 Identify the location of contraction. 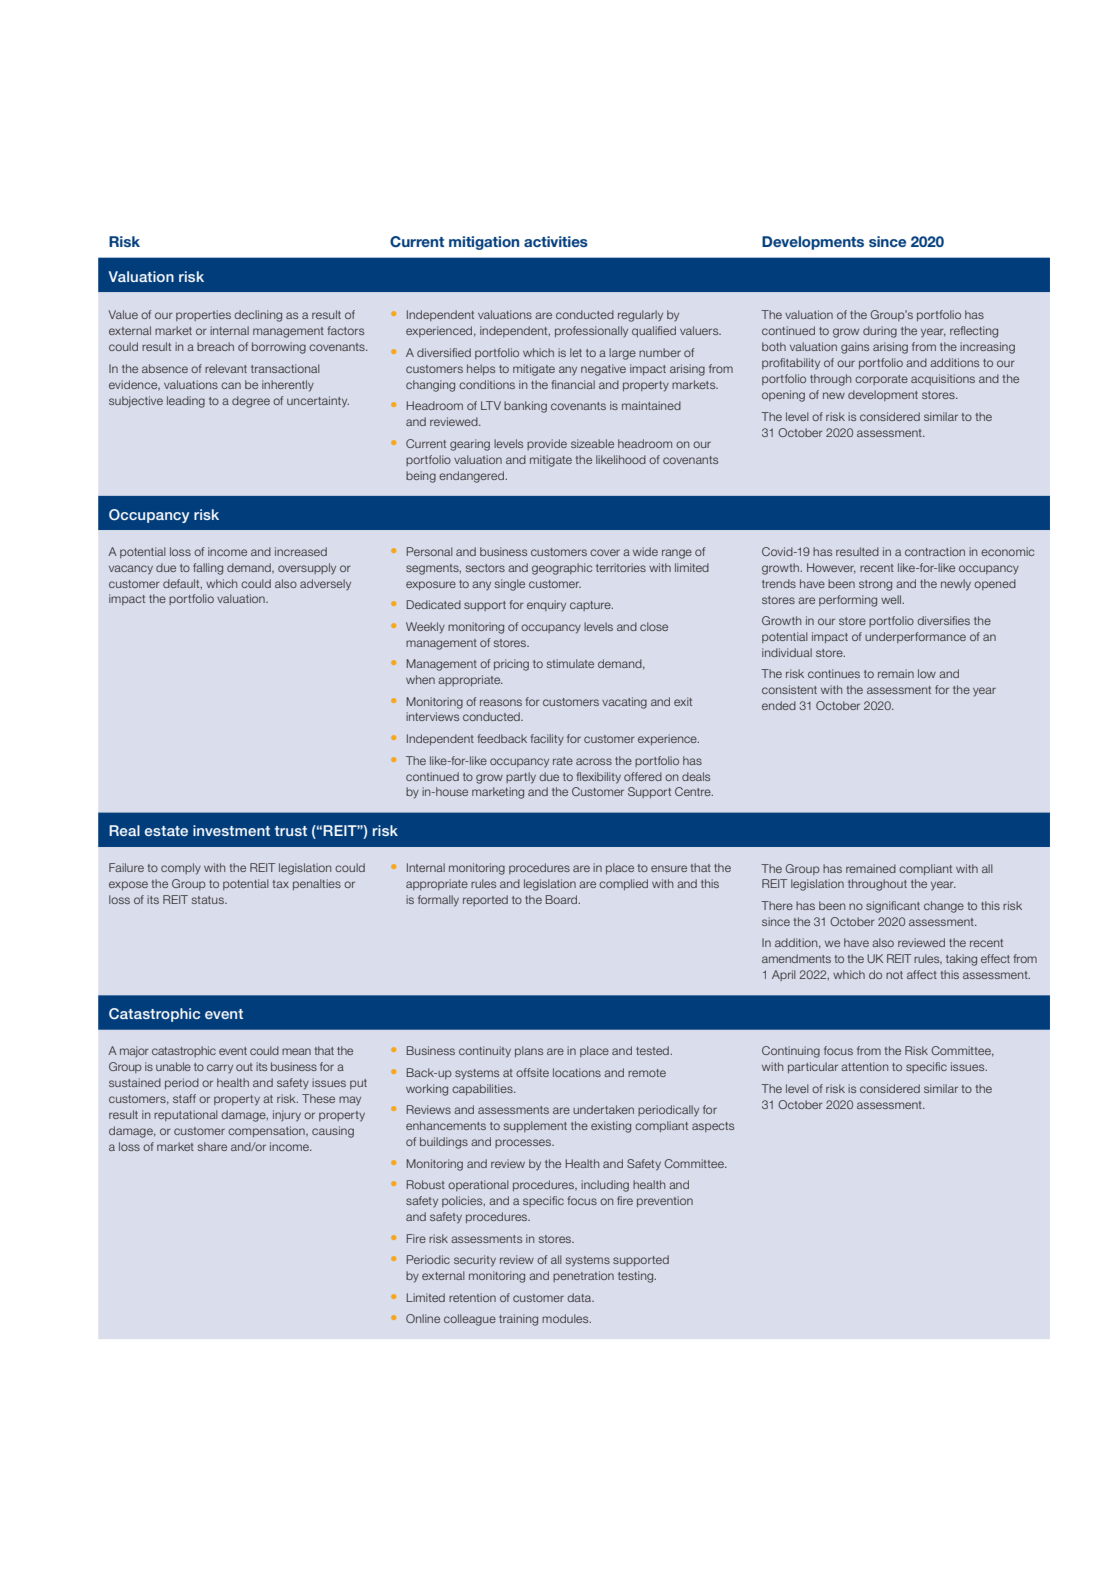
(935, 551).
